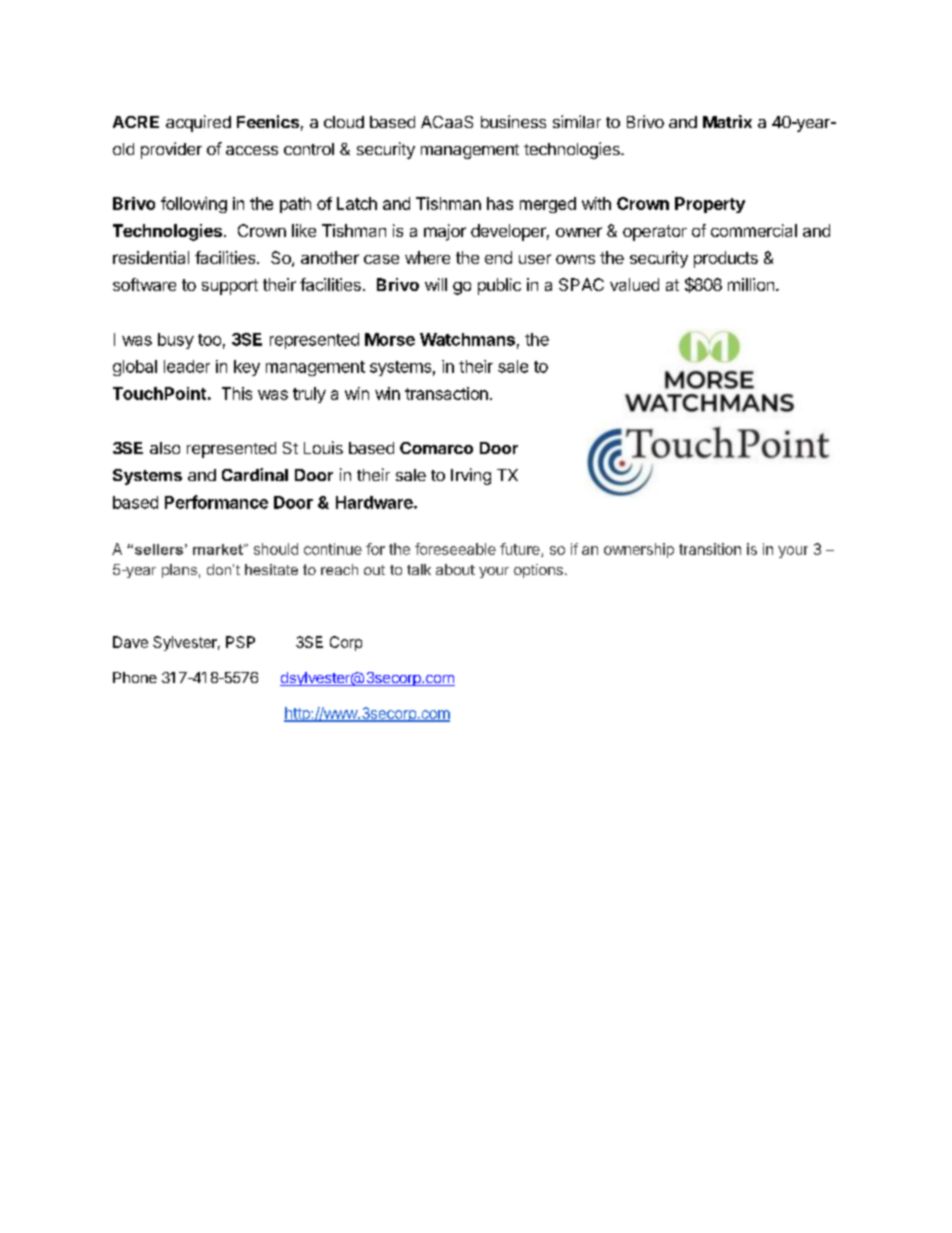 The width and height of the image is (952, 1233). Describe the element at coordinates (446, 393) in the image. I see `transaction` at that location.
